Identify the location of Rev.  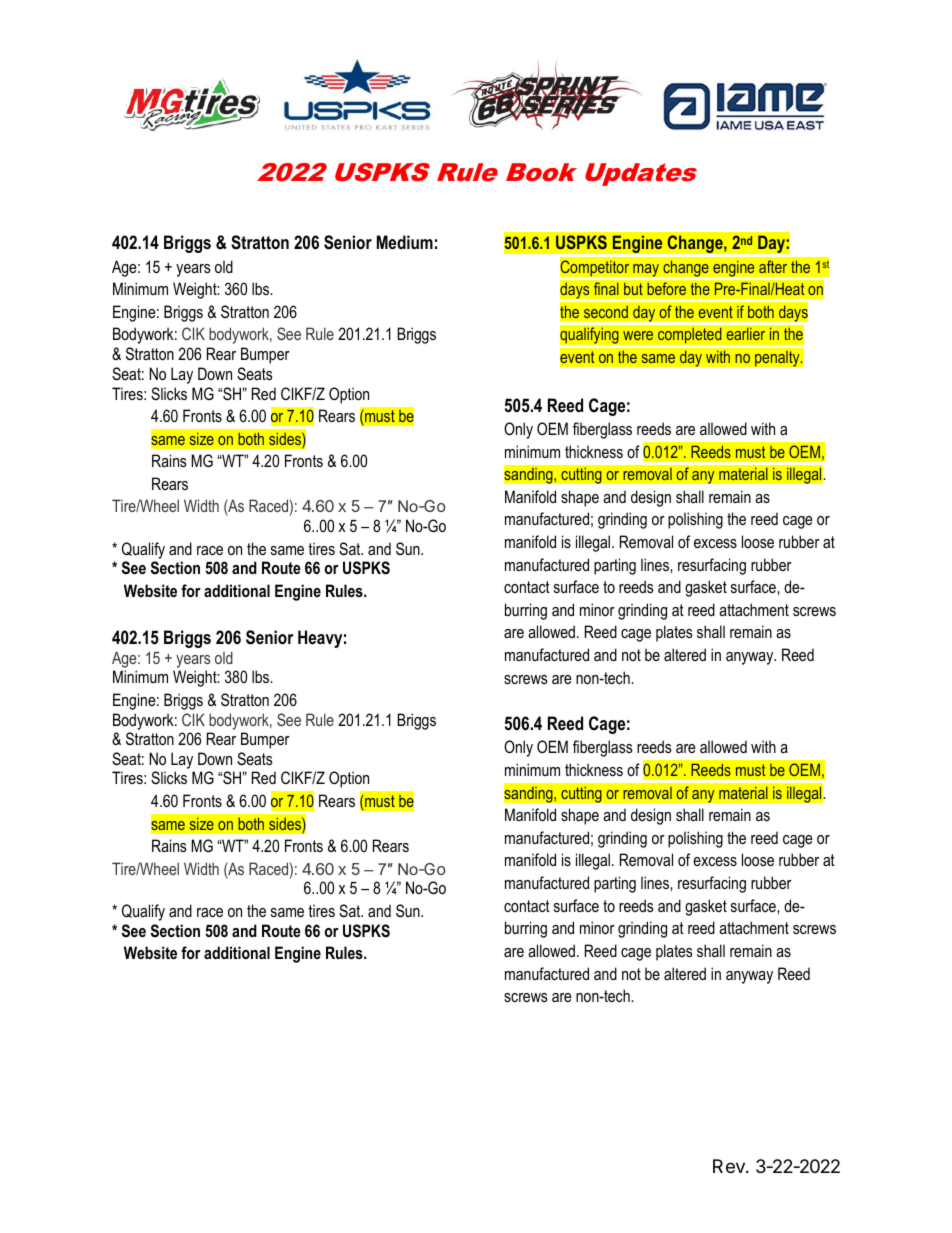
(730, 1166).
